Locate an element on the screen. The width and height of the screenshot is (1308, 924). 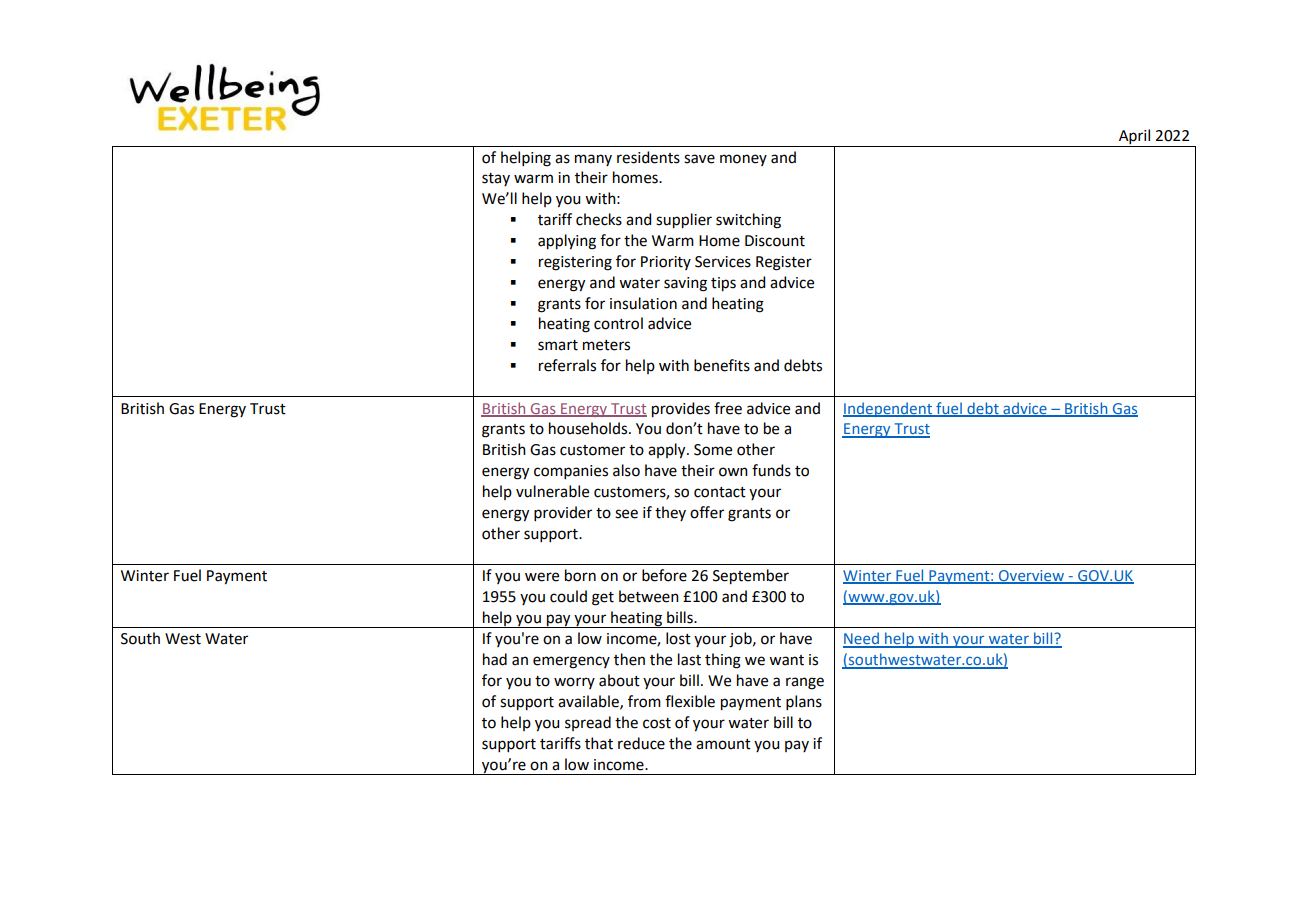
benefits is located at coordinates (722, 365).
